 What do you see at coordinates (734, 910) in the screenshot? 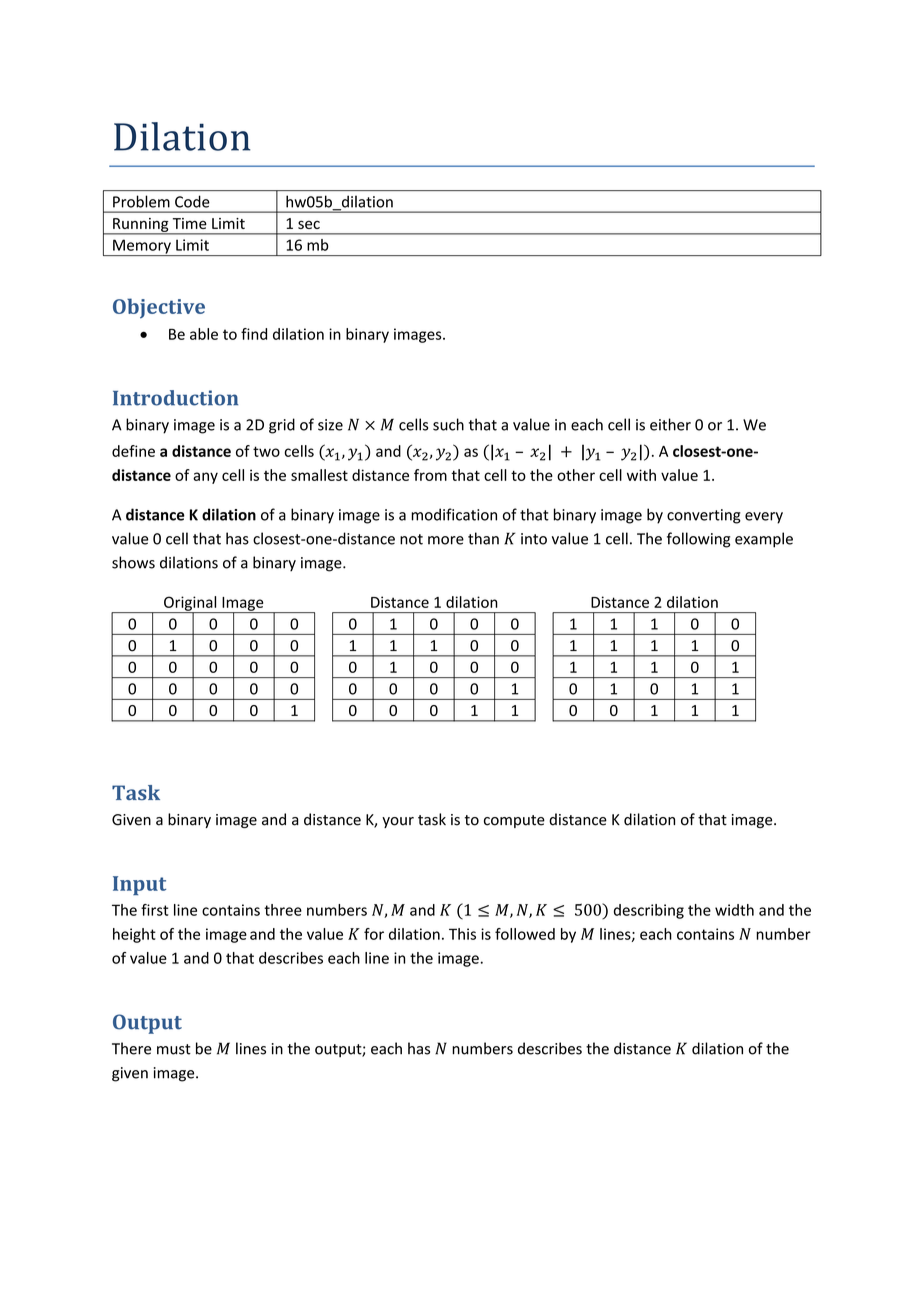
I see `width` at bounding box center [734, 910].
